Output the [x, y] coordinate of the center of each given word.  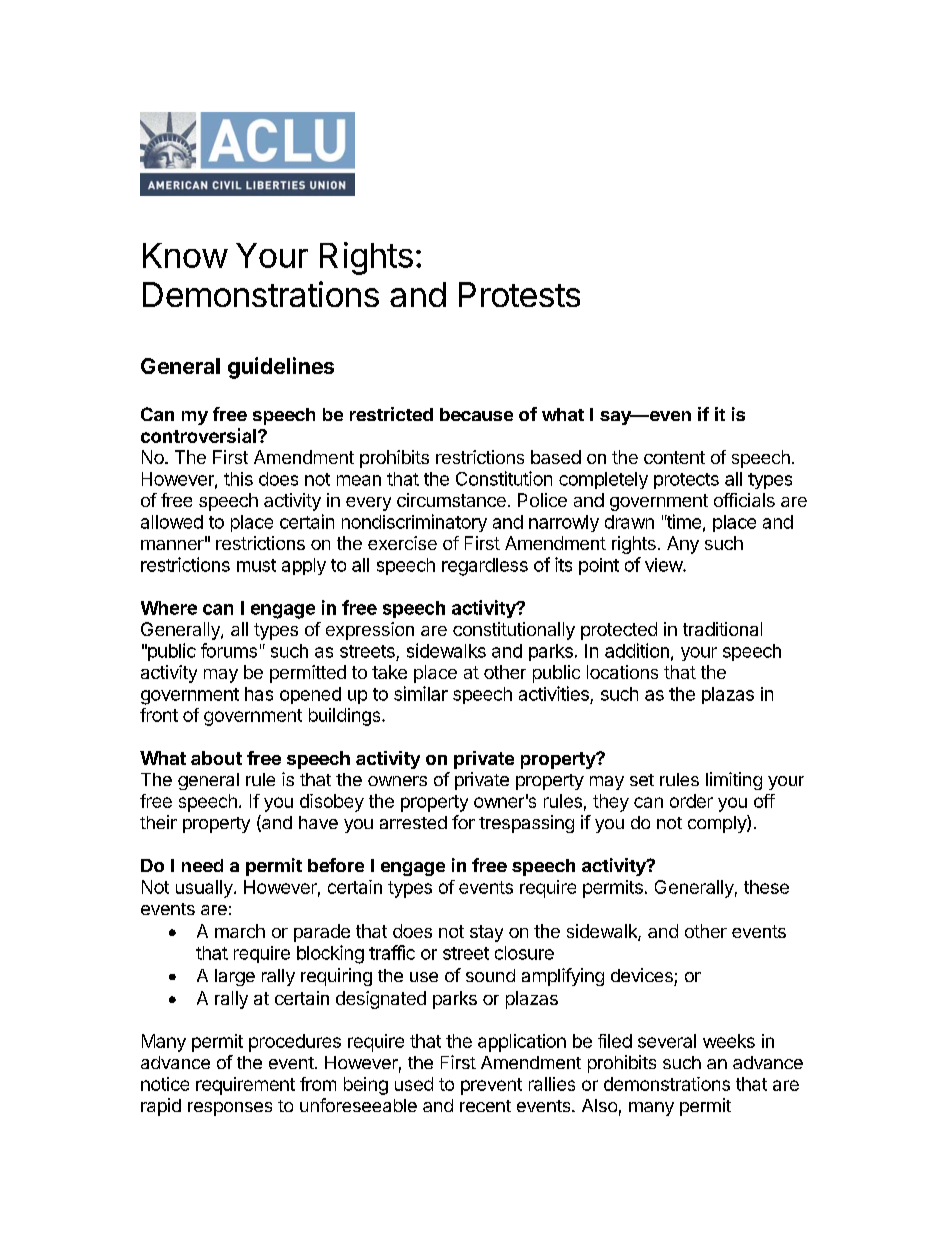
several [667, 1041]
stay [486, 933]
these [766, 887]
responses [230, 1109]
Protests [519, 294]
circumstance [451, 500]
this [238, 479]
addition [637, 650]
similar [421, 693]
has [259, 694]
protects [686, 481]
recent [485, 1106]
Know [185, 255]
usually [205, 889]
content [674, 457]
